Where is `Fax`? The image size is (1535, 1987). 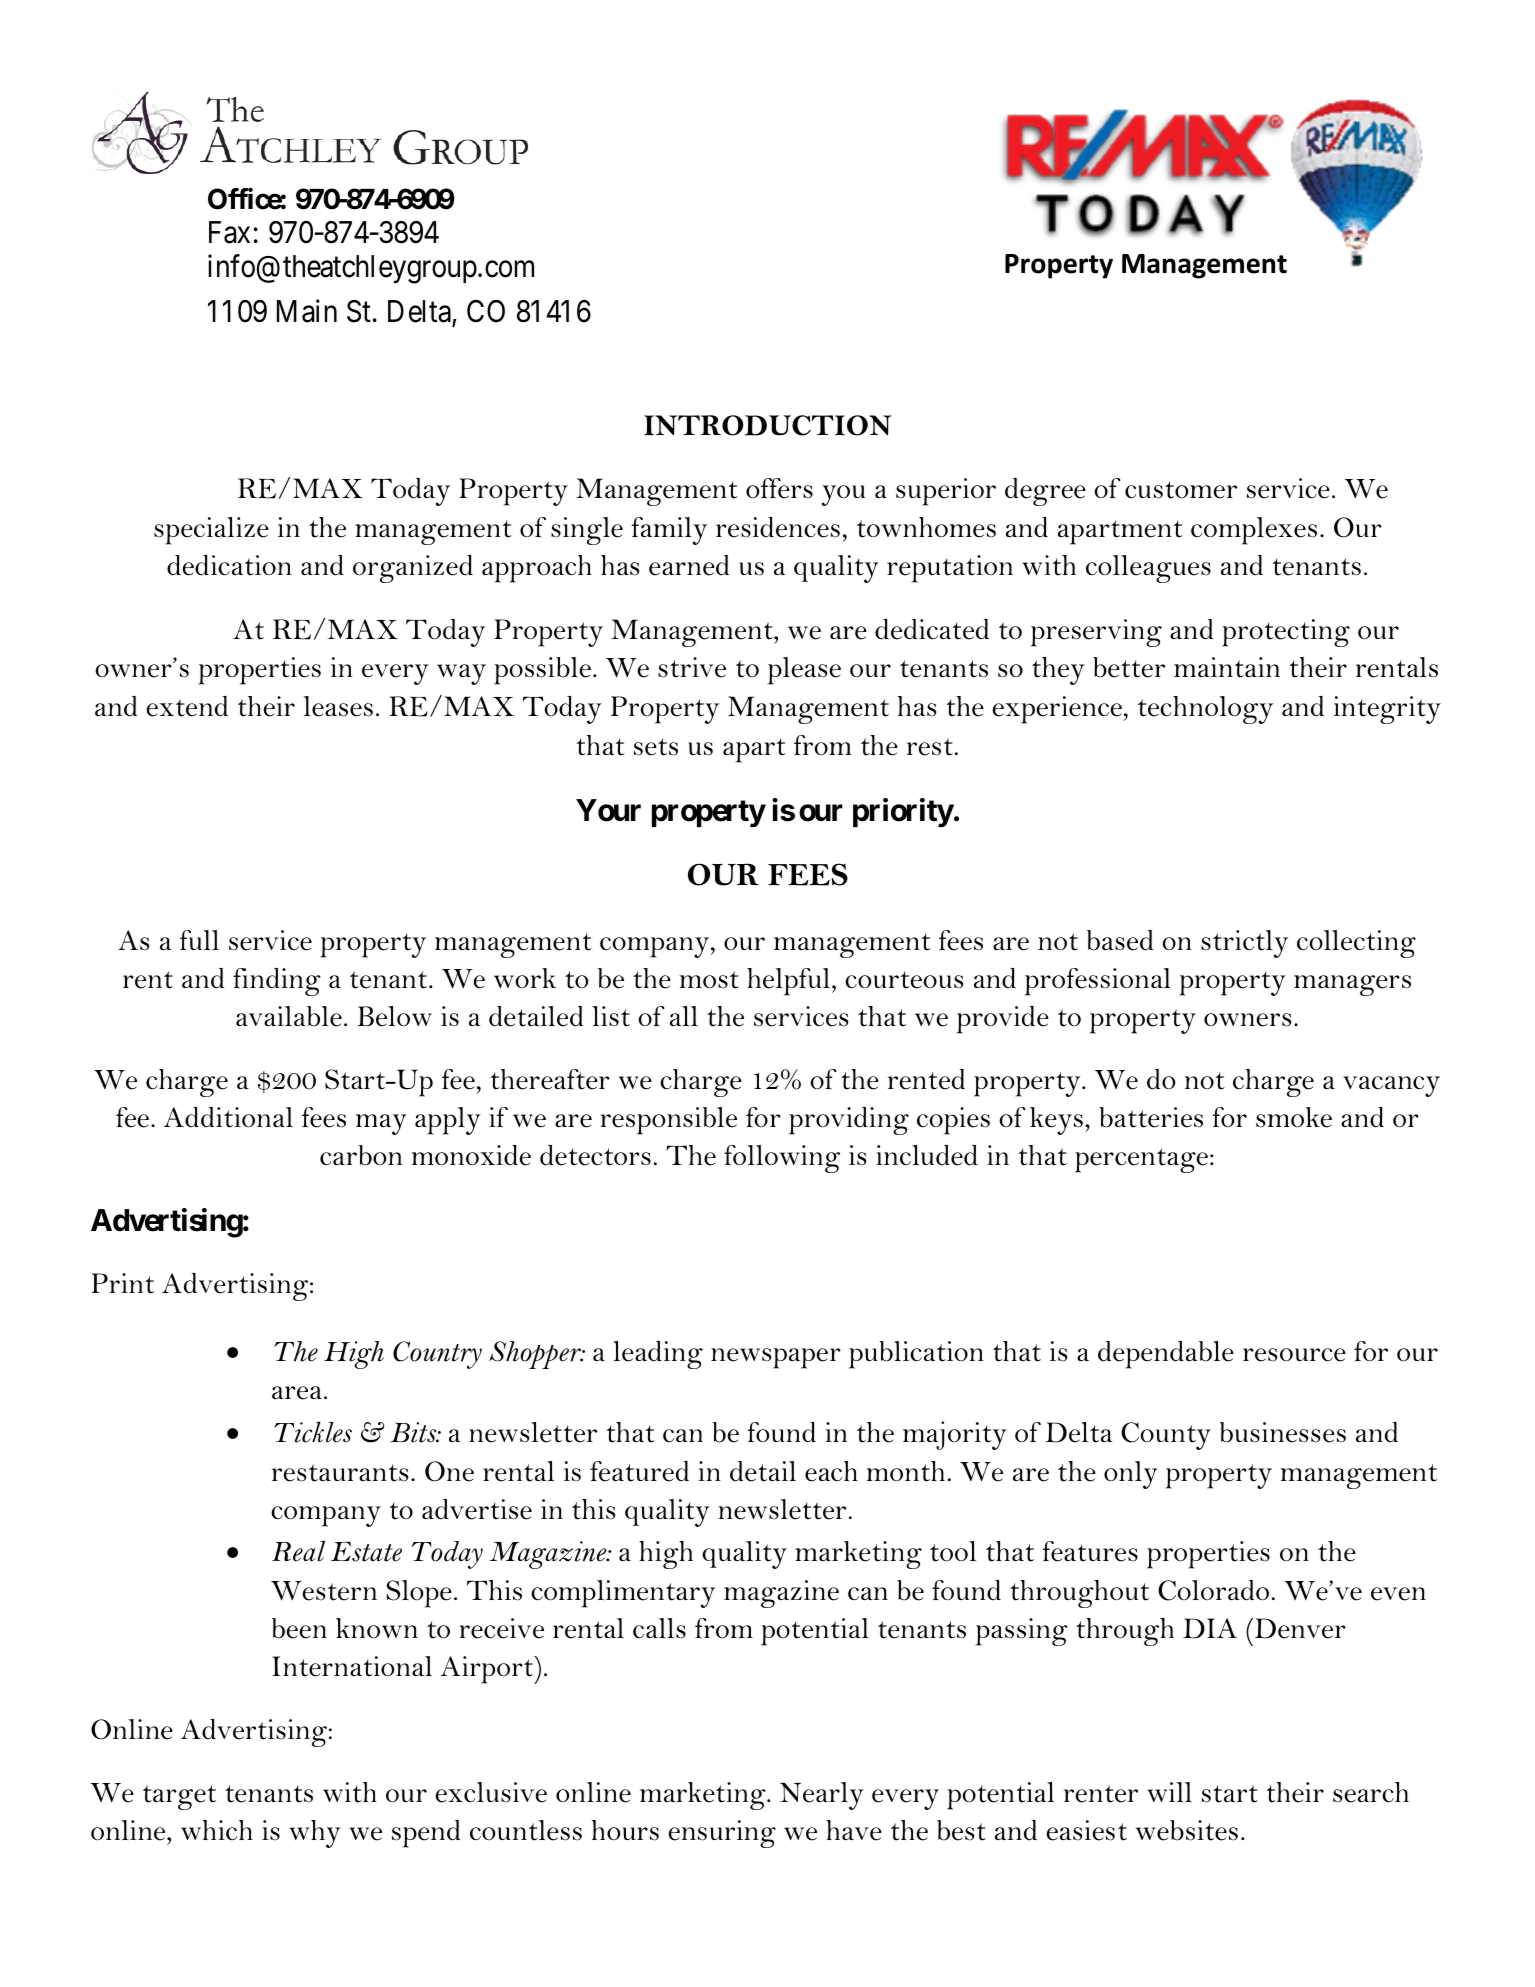 Fax is located at coordinates (229, 232).
